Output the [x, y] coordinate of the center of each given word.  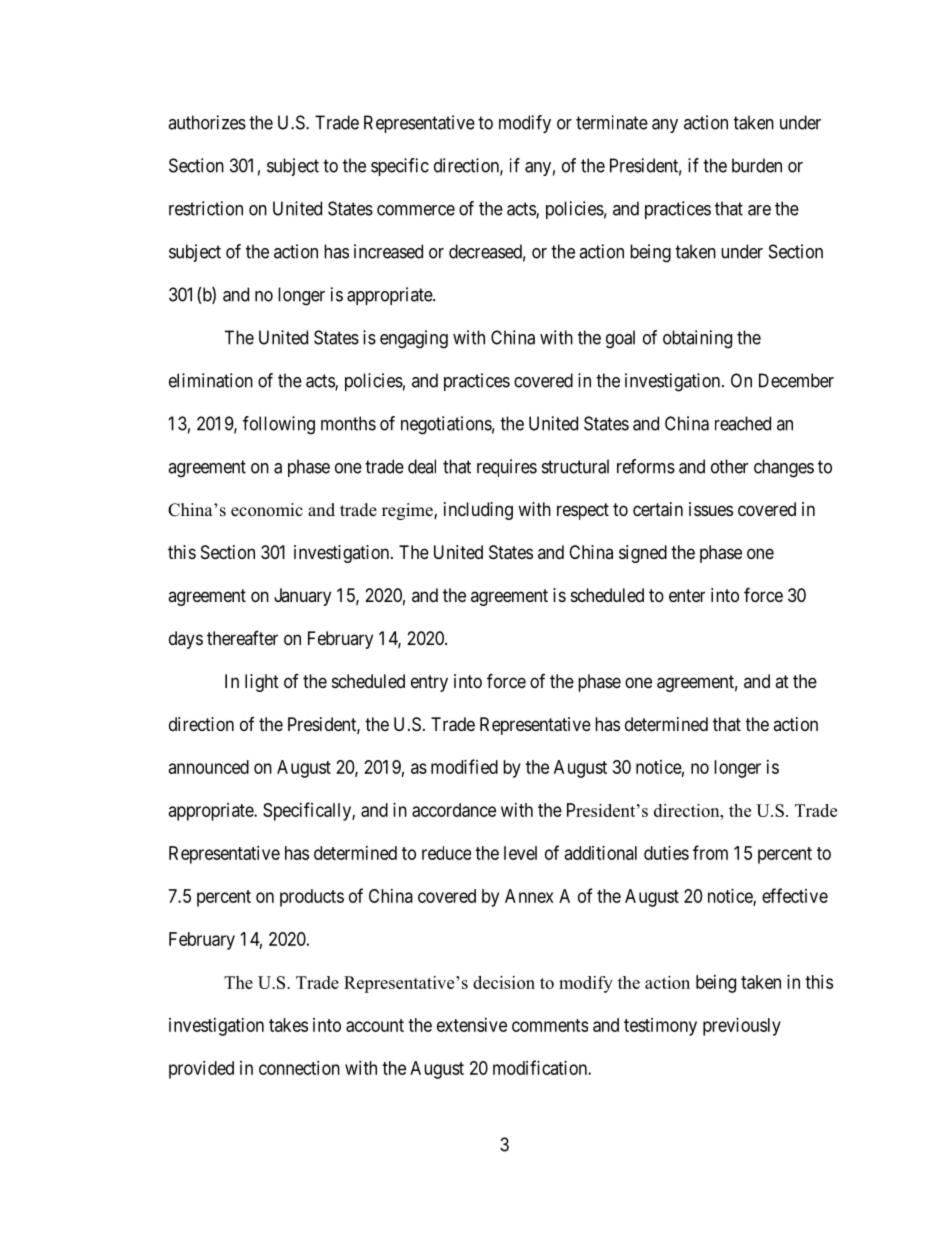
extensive [472, 1025]
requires [507, 468]
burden [757, 165]
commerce [416, 210]
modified [464, 766]
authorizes [207, 122]
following [279, 425]
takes [288, 1025]
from [710, 852]
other [729, 466]
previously [742, 1027]
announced [209, 767]
